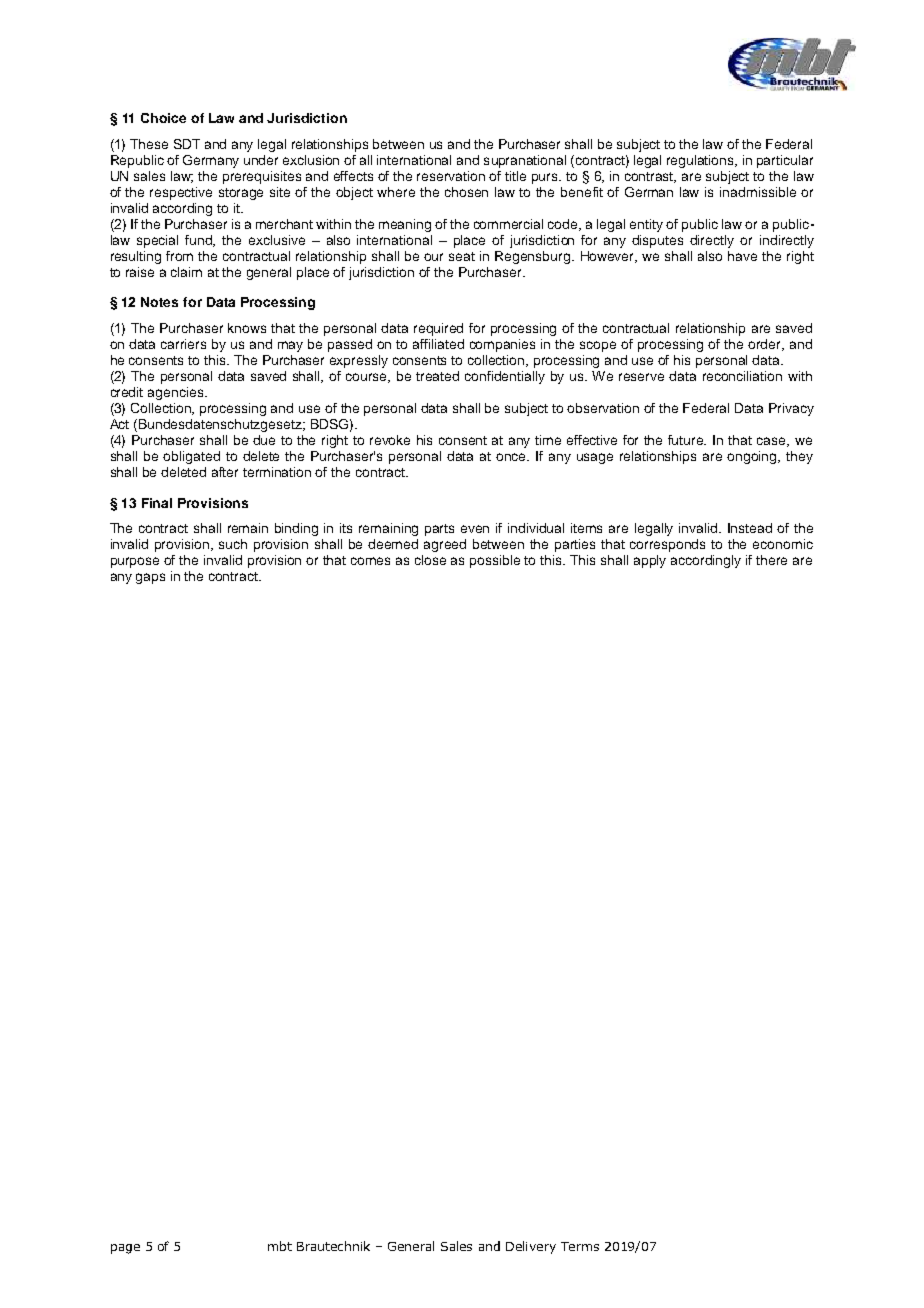 This screenshot has height=1308, width=924. Describe the element at coordinates (687, 440) in the screenshot. I see `future` at that location.
